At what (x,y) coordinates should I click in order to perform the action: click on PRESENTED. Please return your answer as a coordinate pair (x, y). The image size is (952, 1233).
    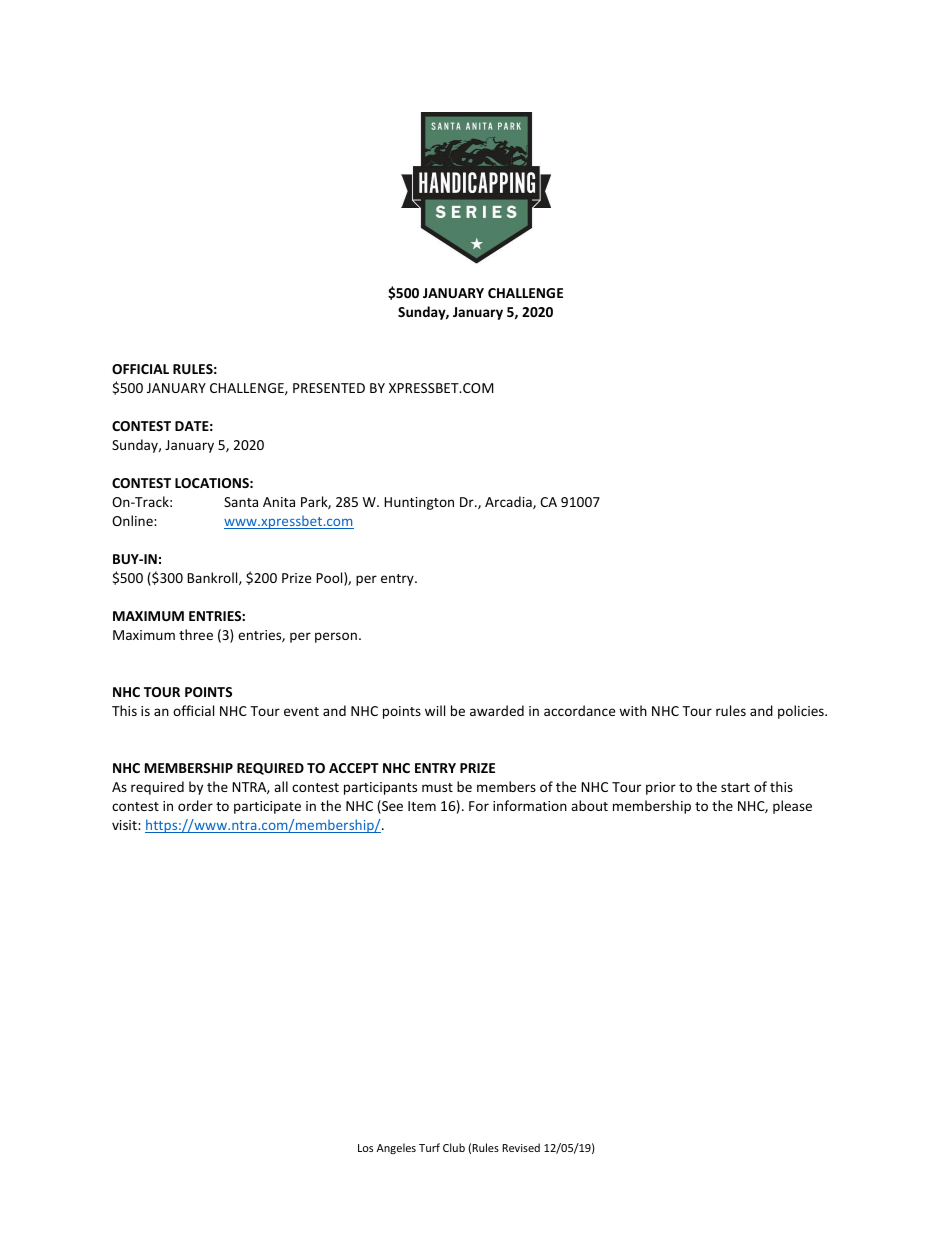
    Looking at the image, I should click on (329, 388).
